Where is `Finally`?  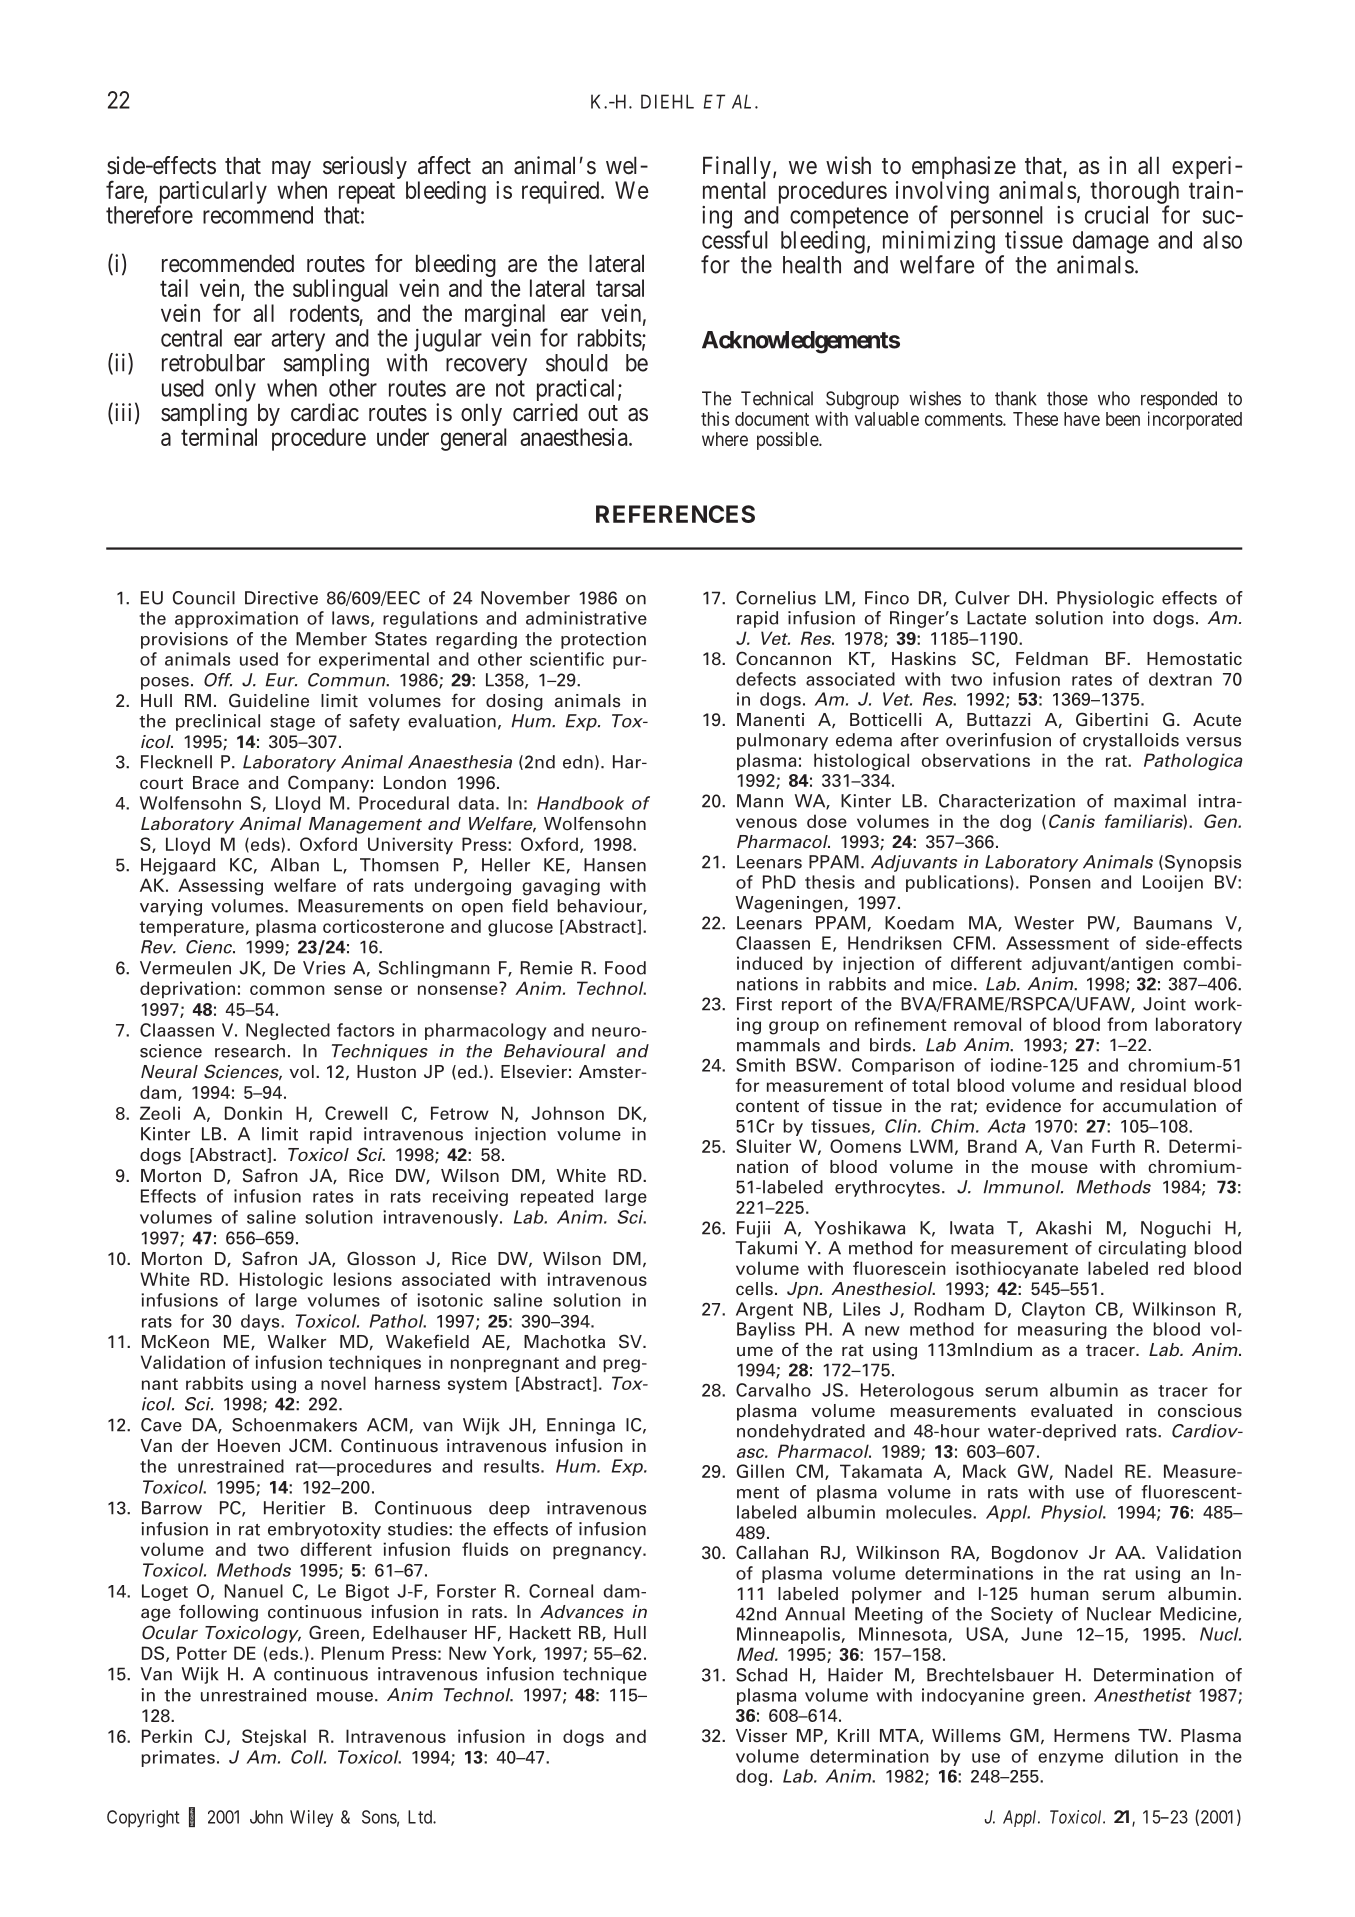 Finally is located at coordinates (737, 169).
